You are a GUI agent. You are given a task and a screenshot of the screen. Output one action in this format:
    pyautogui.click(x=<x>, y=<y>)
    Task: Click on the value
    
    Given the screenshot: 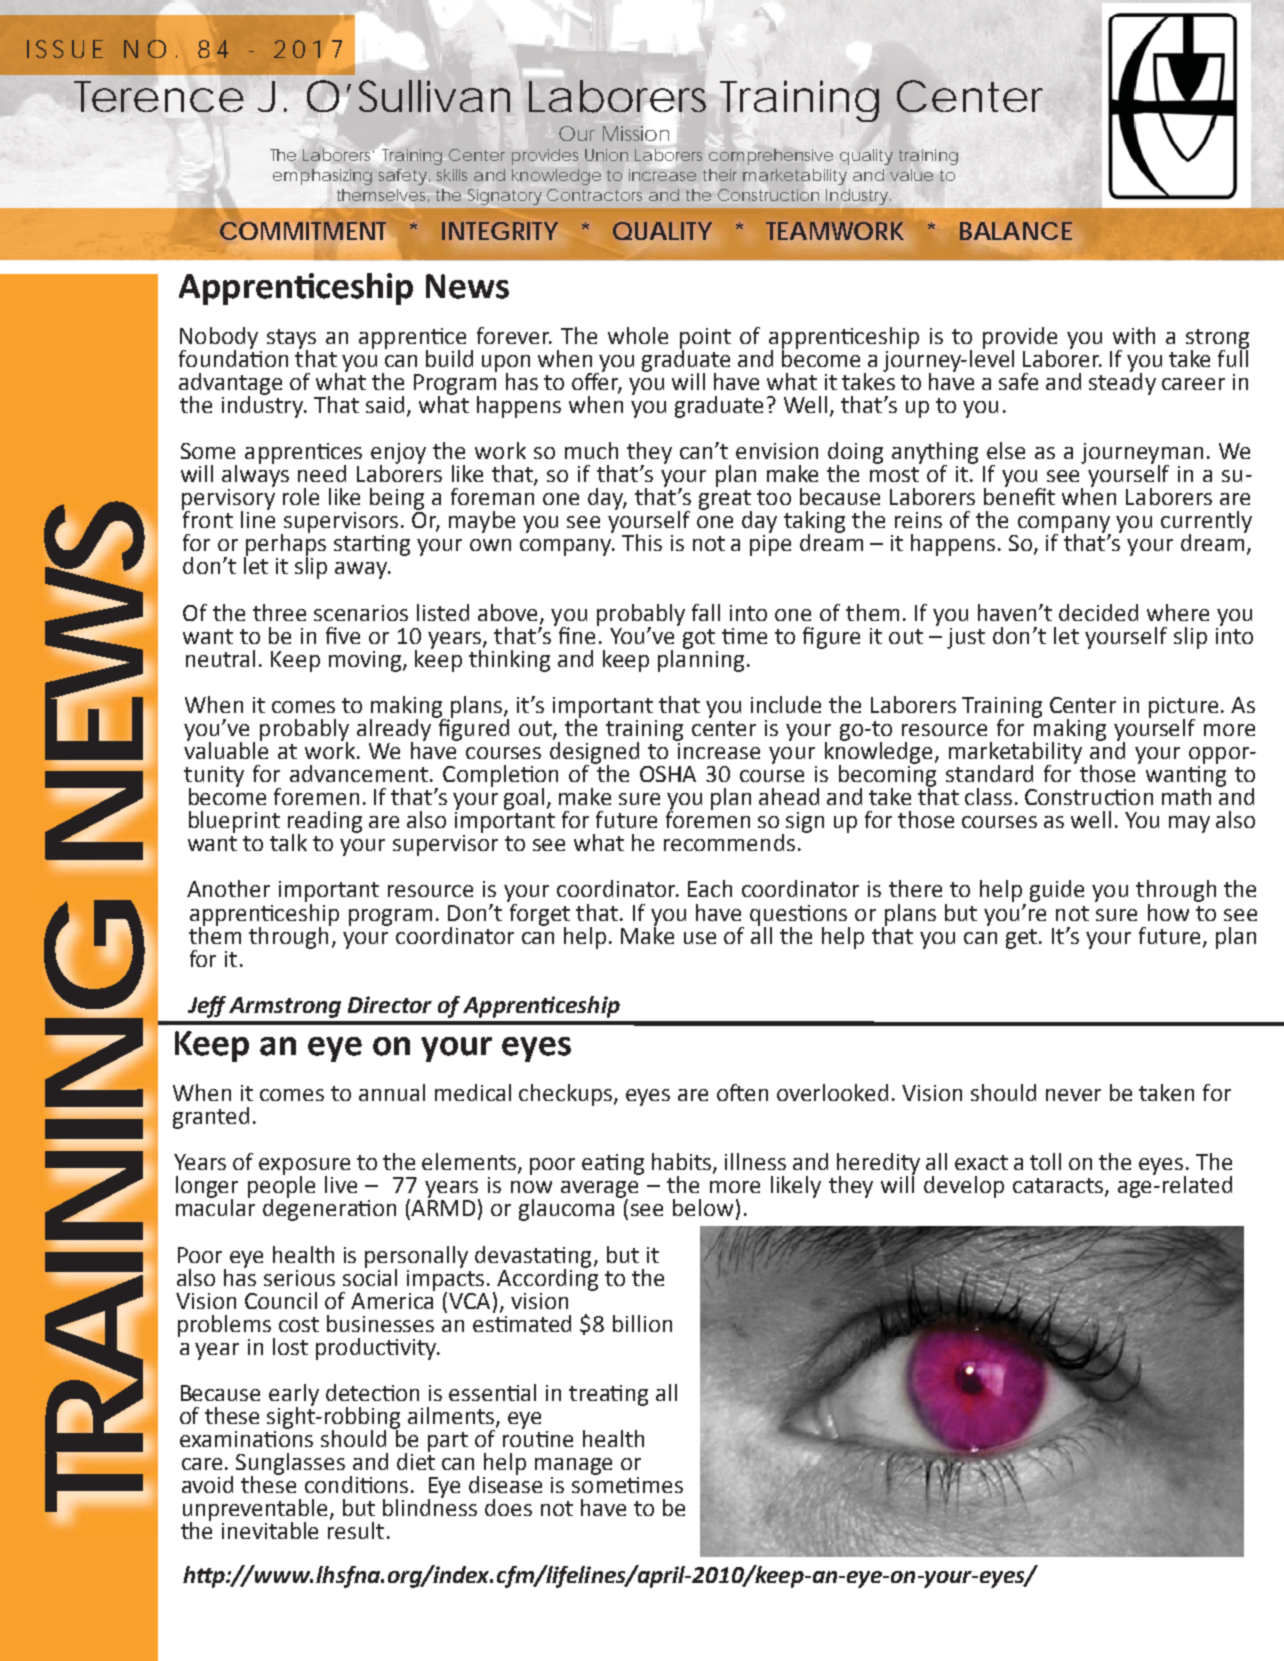 What is the action you would take?
    pyautogui.click(x=911, y=175)
